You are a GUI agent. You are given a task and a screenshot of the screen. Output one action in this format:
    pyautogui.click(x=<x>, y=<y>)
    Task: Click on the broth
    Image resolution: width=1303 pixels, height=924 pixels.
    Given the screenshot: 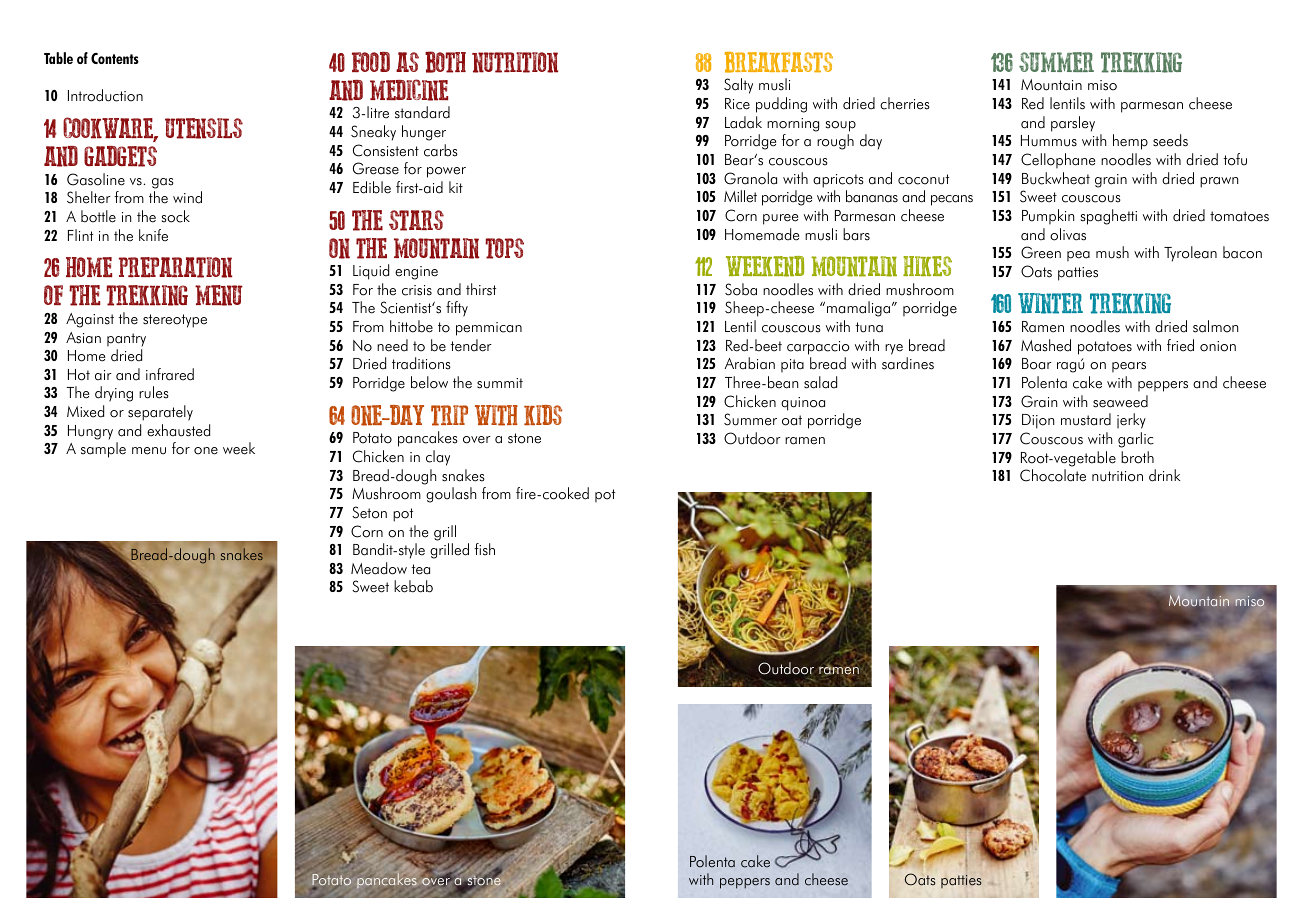 What is the action you would take?
    pyautogui.click(x=1137, y=457)
